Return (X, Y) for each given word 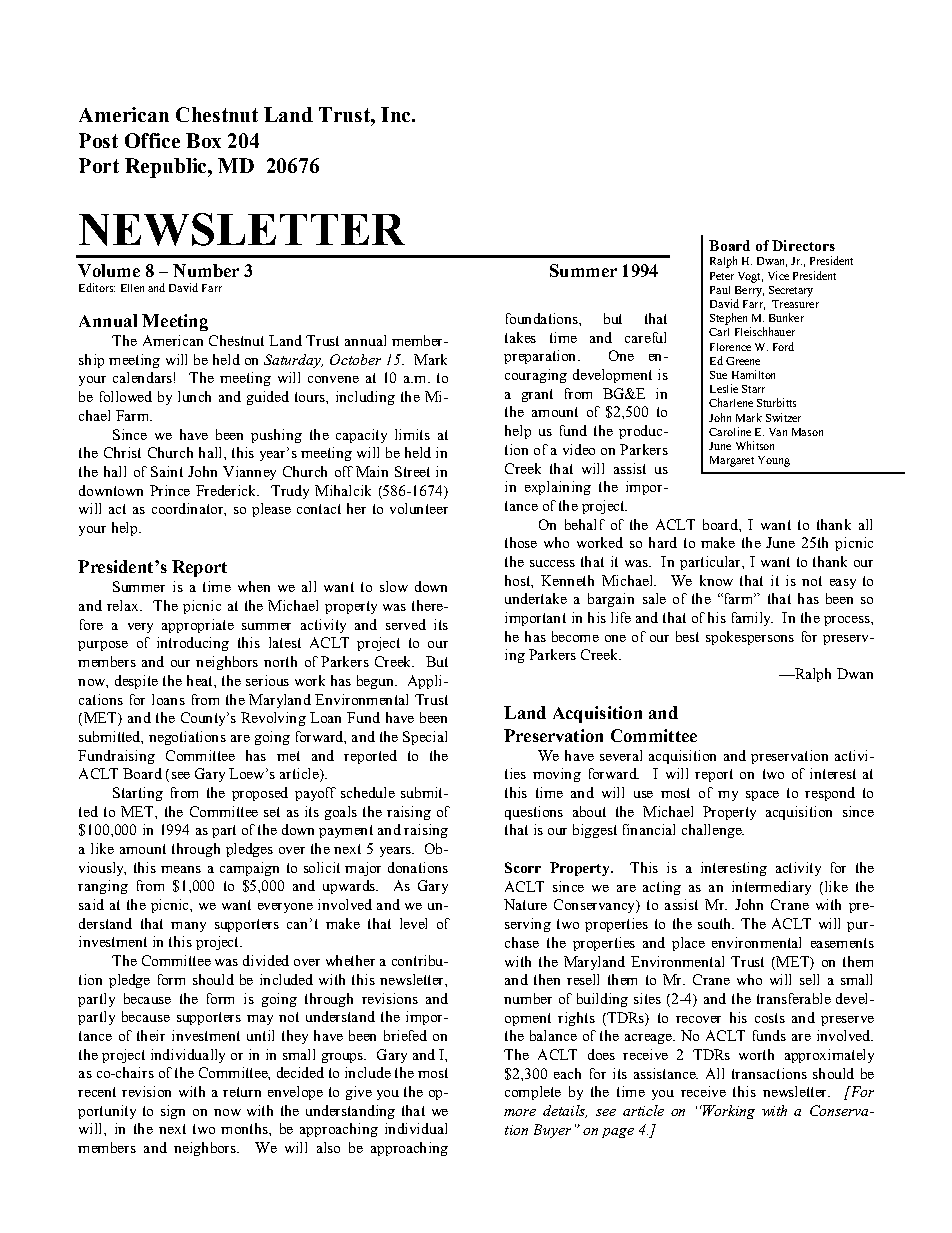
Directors (803, 245)
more (520, 1112)
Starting (138, 794)
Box (203, 140)
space (762, 796)
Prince (170, 490)
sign (173, 1112)
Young (774, 461)
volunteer (419, 508)
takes (520, 337)
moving (557, 775)
